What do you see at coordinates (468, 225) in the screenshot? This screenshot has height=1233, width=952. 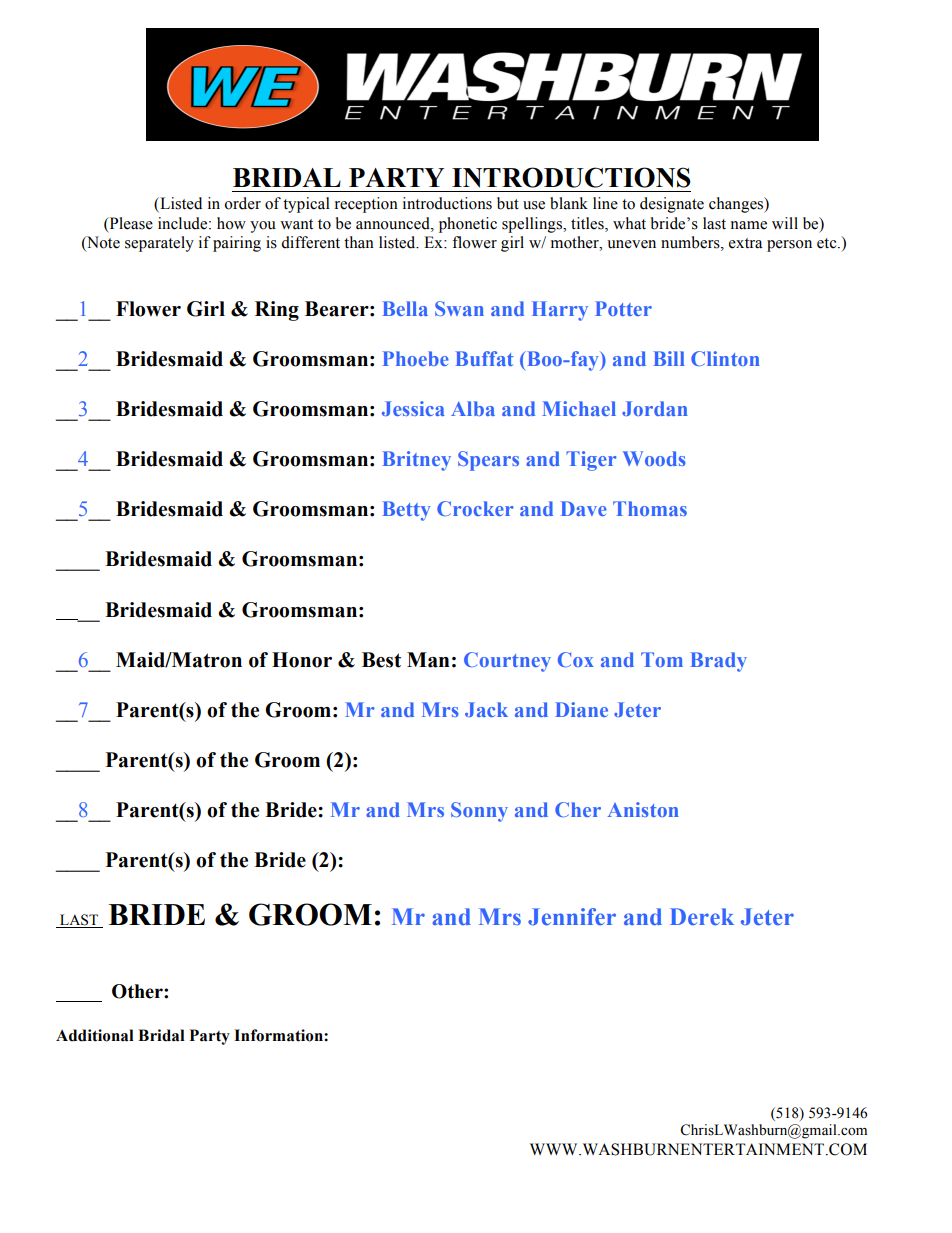 I see `phonetic` at bounding box center [468, 225].
